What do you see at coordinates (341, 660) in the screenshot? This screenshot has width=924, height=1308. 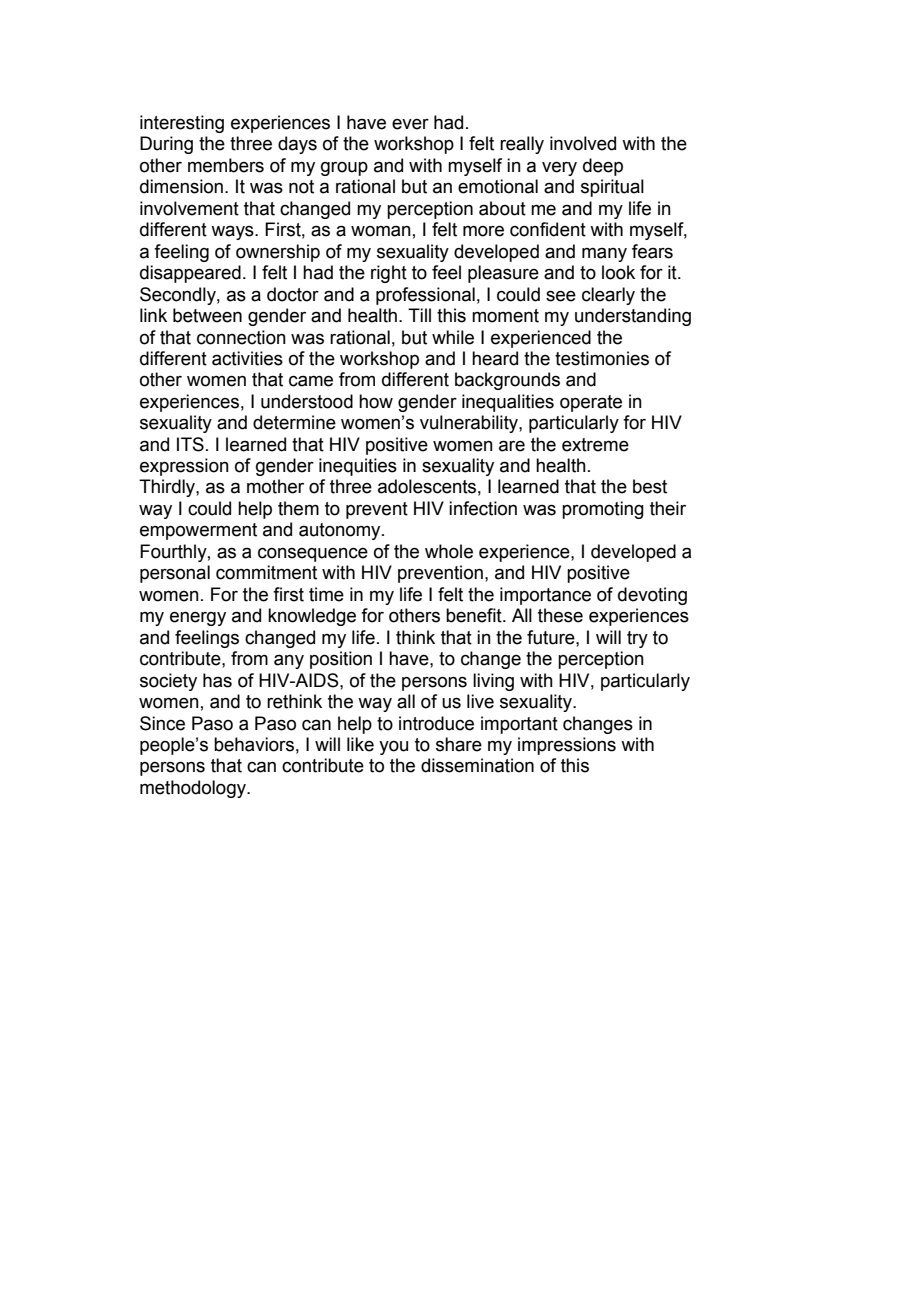 I see `position` at bounding box center [341, 660].
